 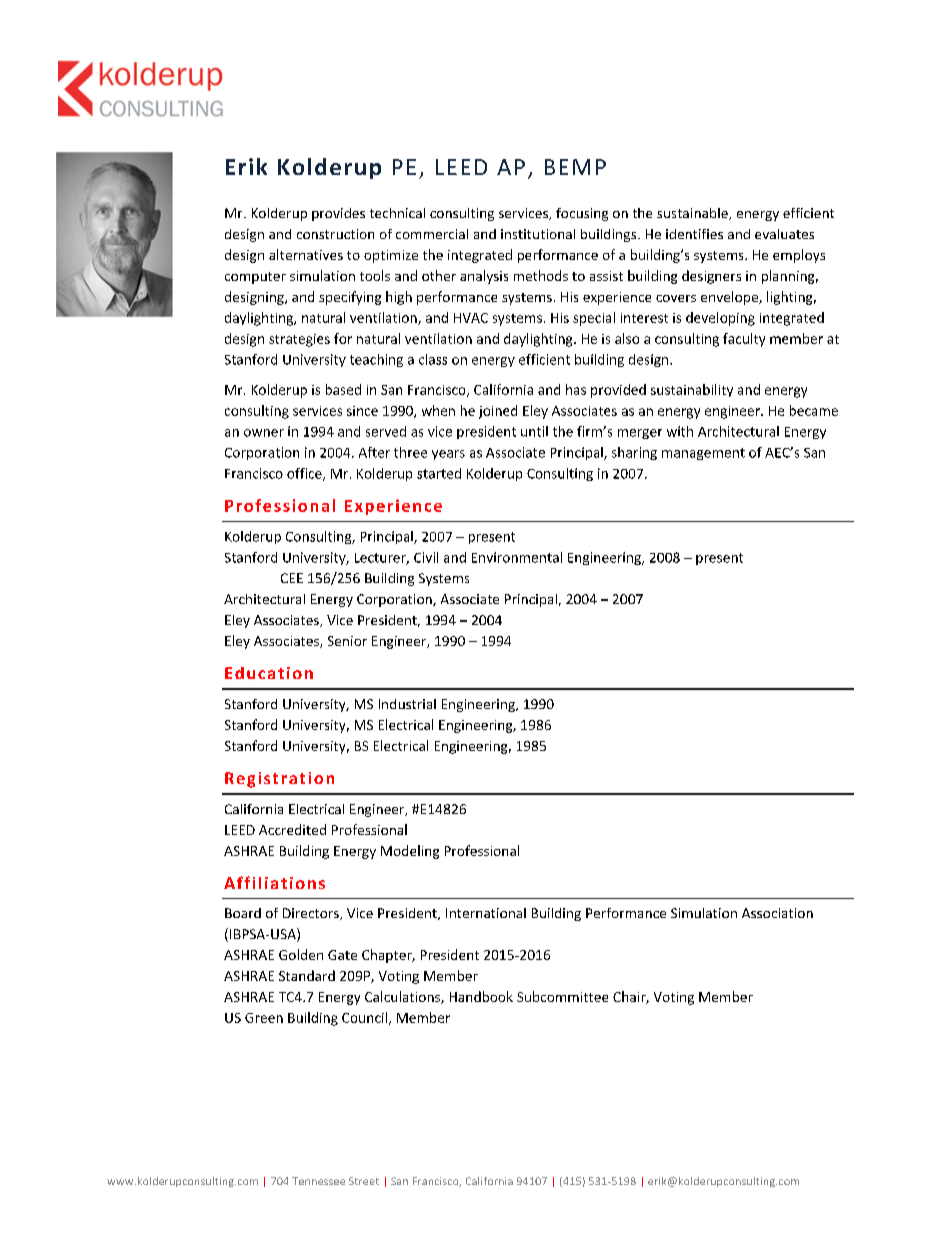 What do you see at coordinates (784, 234) in the document?
I see `evaluates` at bounding box center [784, 234].
